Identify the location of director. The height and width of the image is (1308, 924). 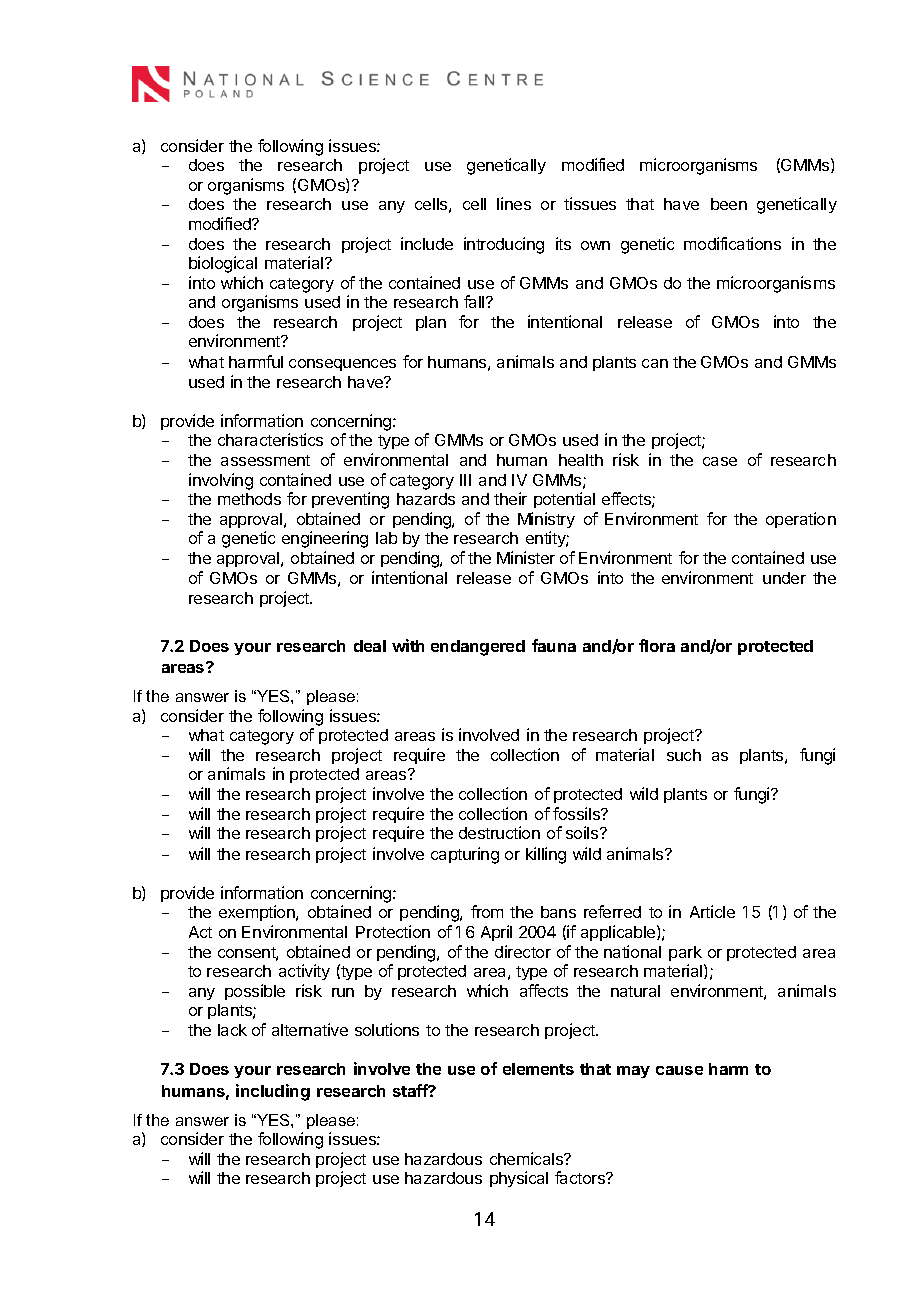
(523, 951).
